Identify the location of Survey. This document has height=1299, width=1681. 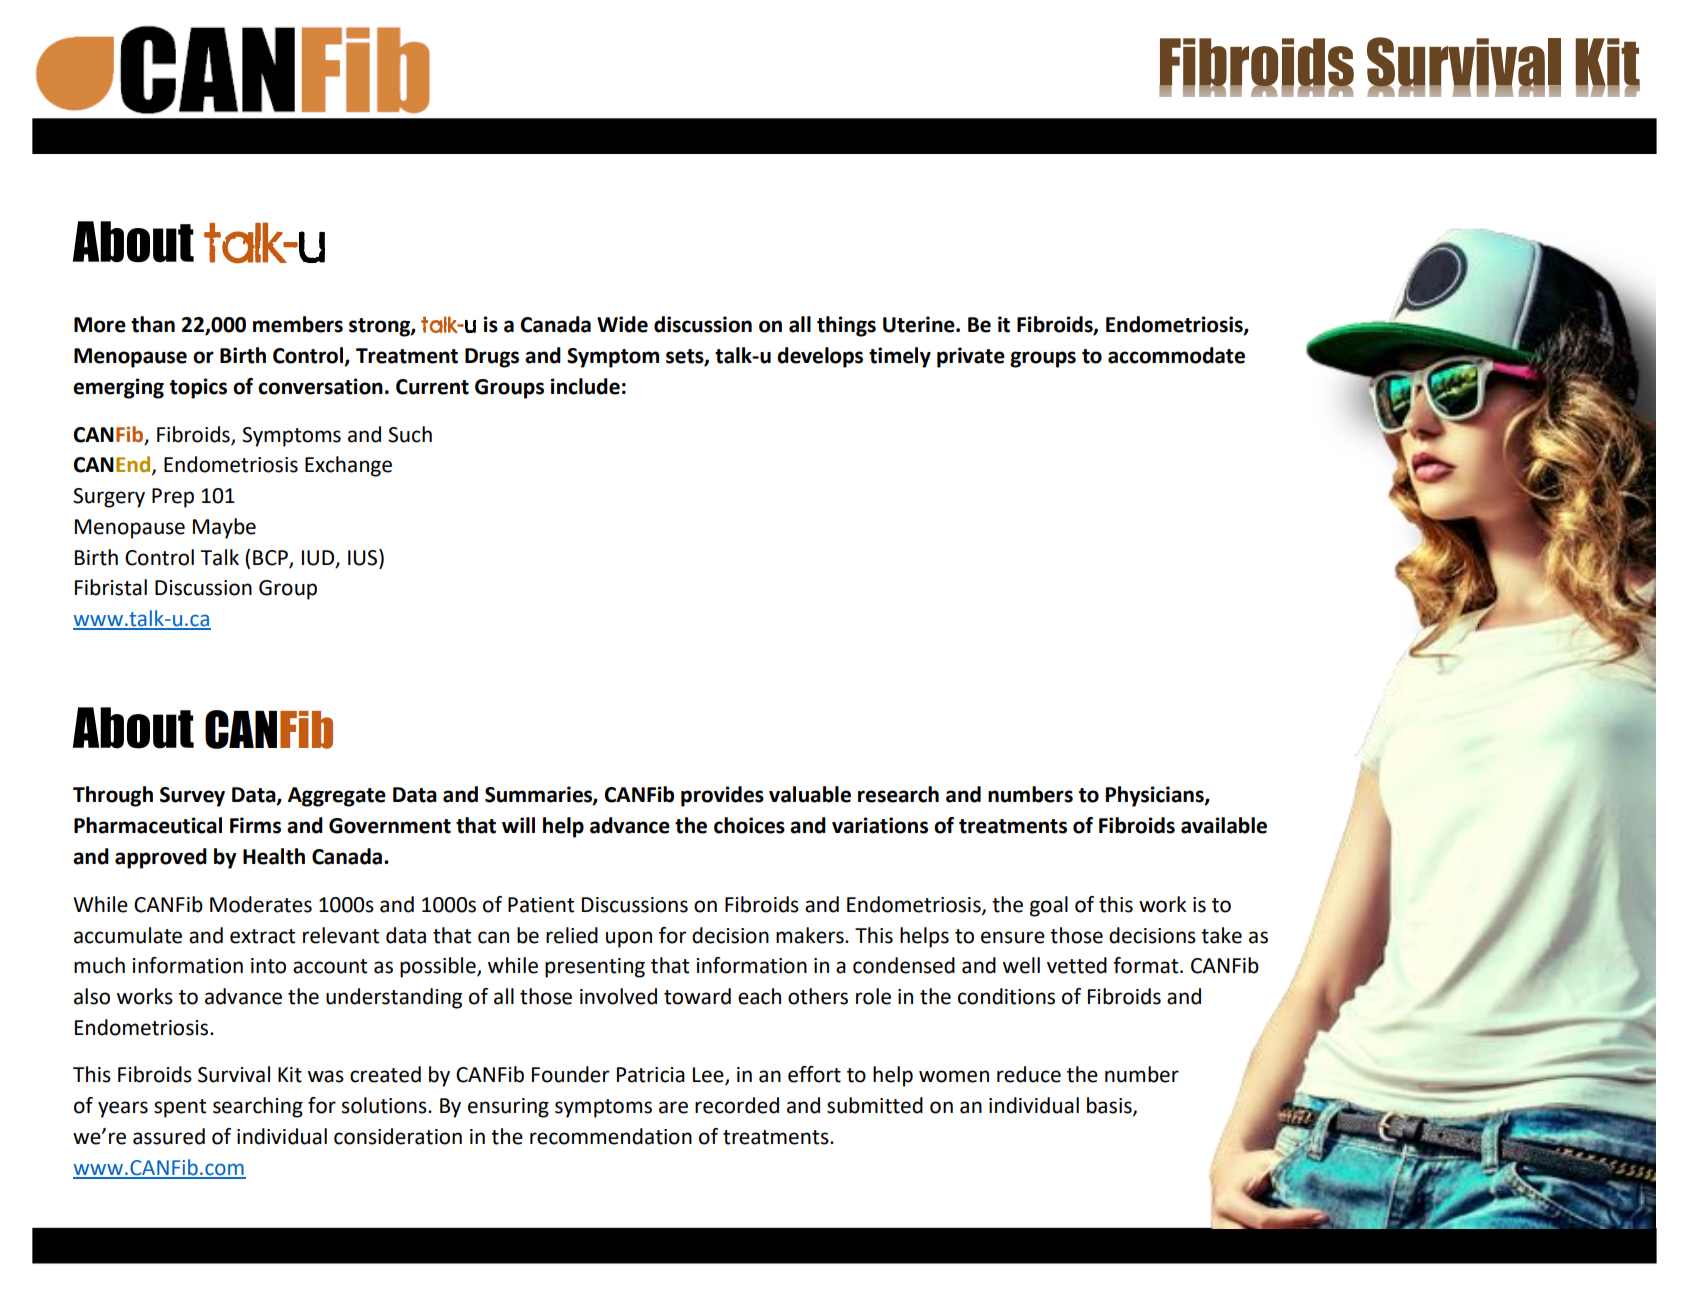
(192, 797).
